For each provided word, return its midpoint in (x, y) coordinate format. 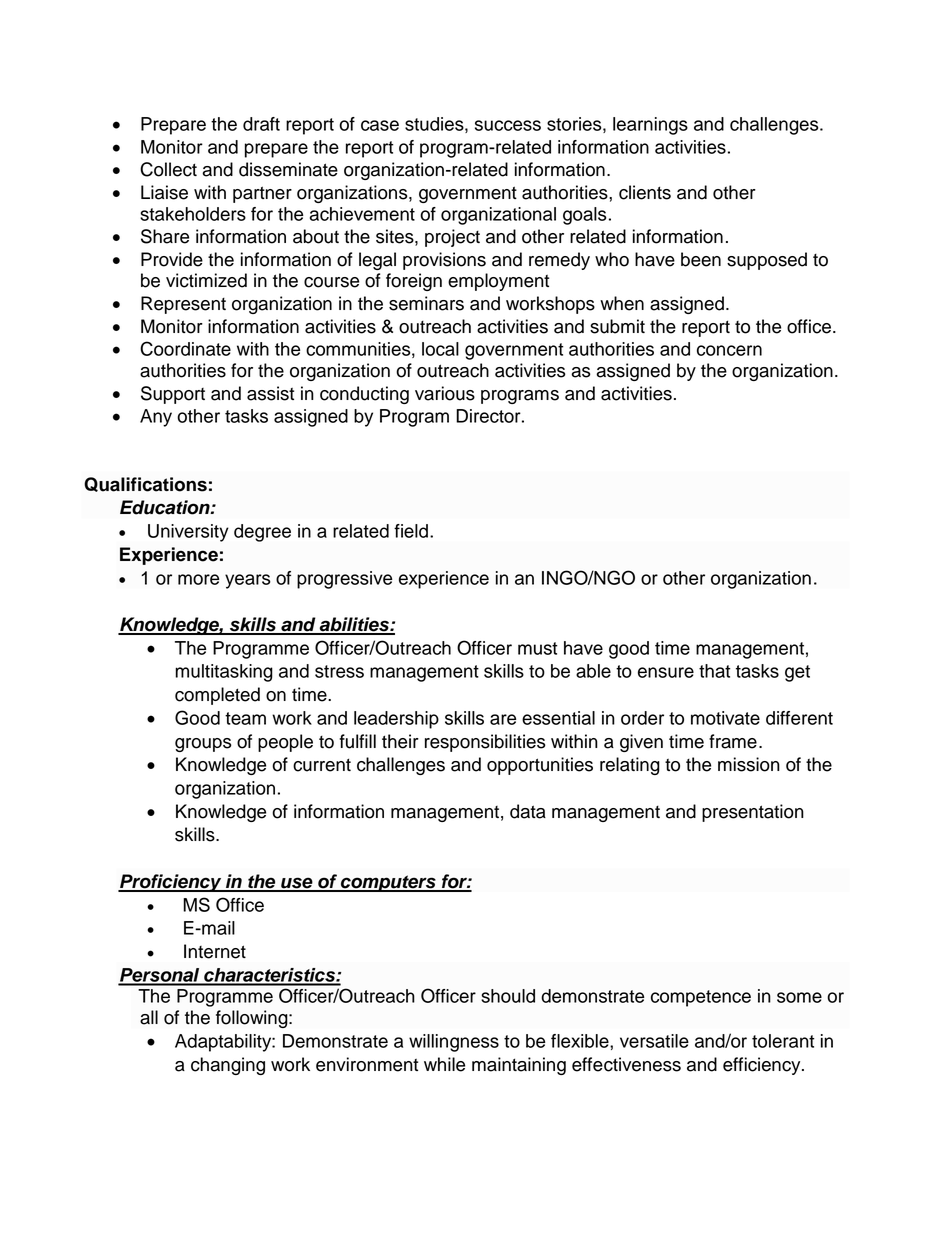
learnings (650, 126)
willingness (454, 1043)
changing (228, 1066)
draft (261, 124)
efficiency (763, 1066)
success (508, 125)
